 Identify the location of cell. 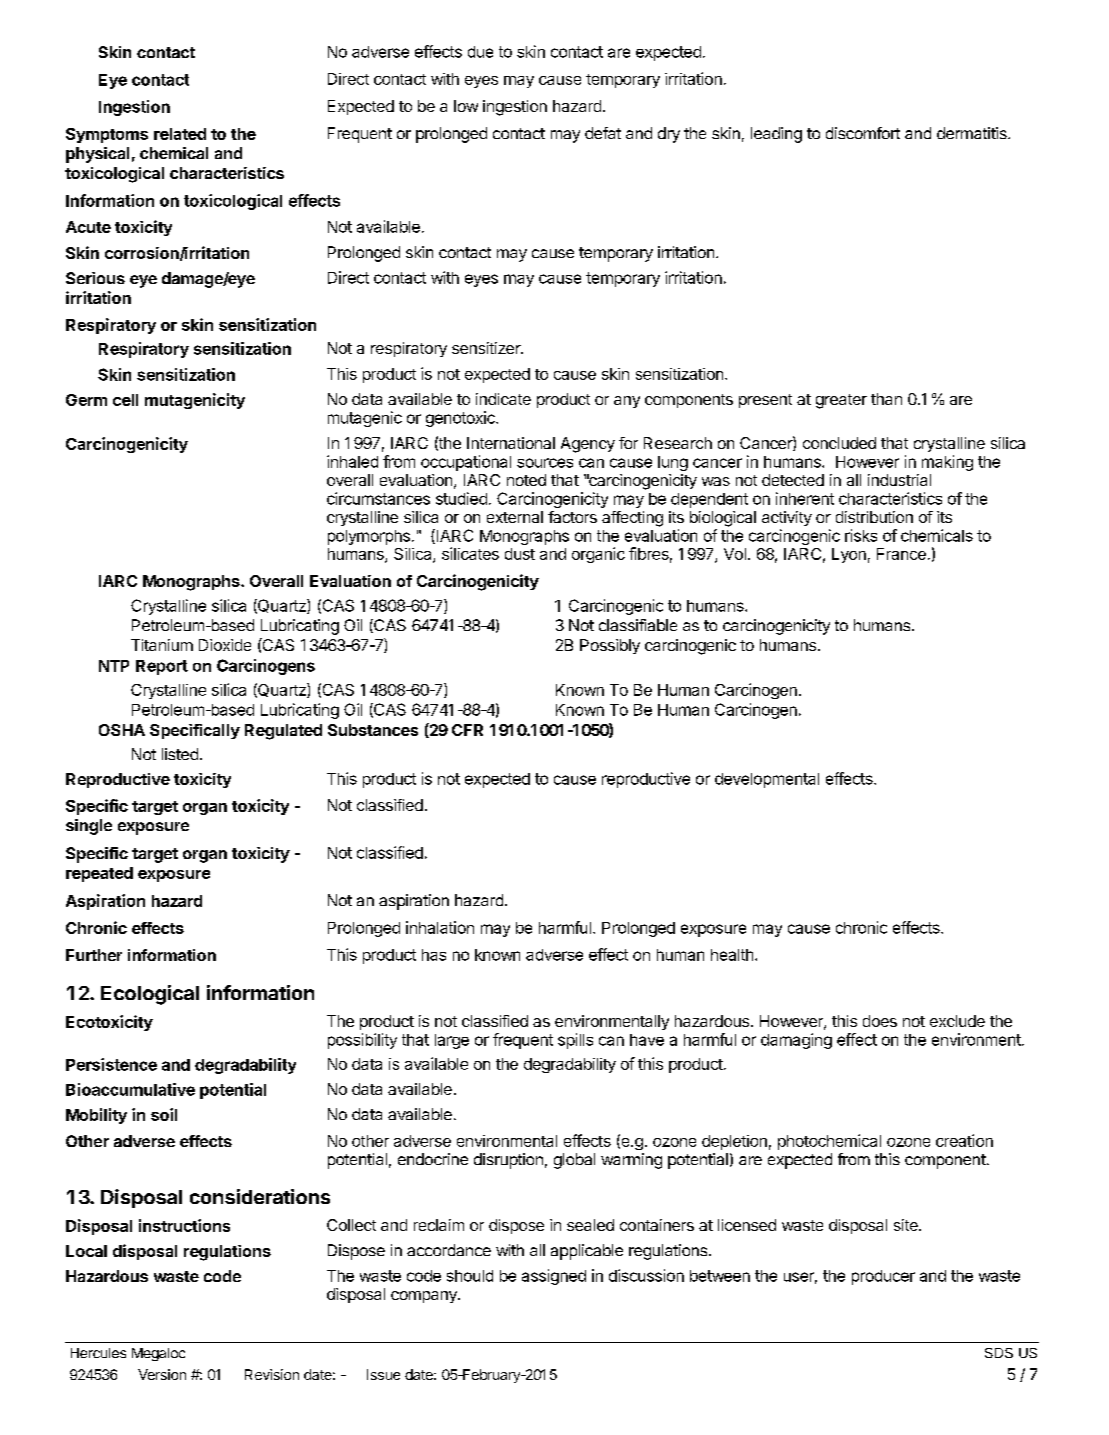
(125, 400).
